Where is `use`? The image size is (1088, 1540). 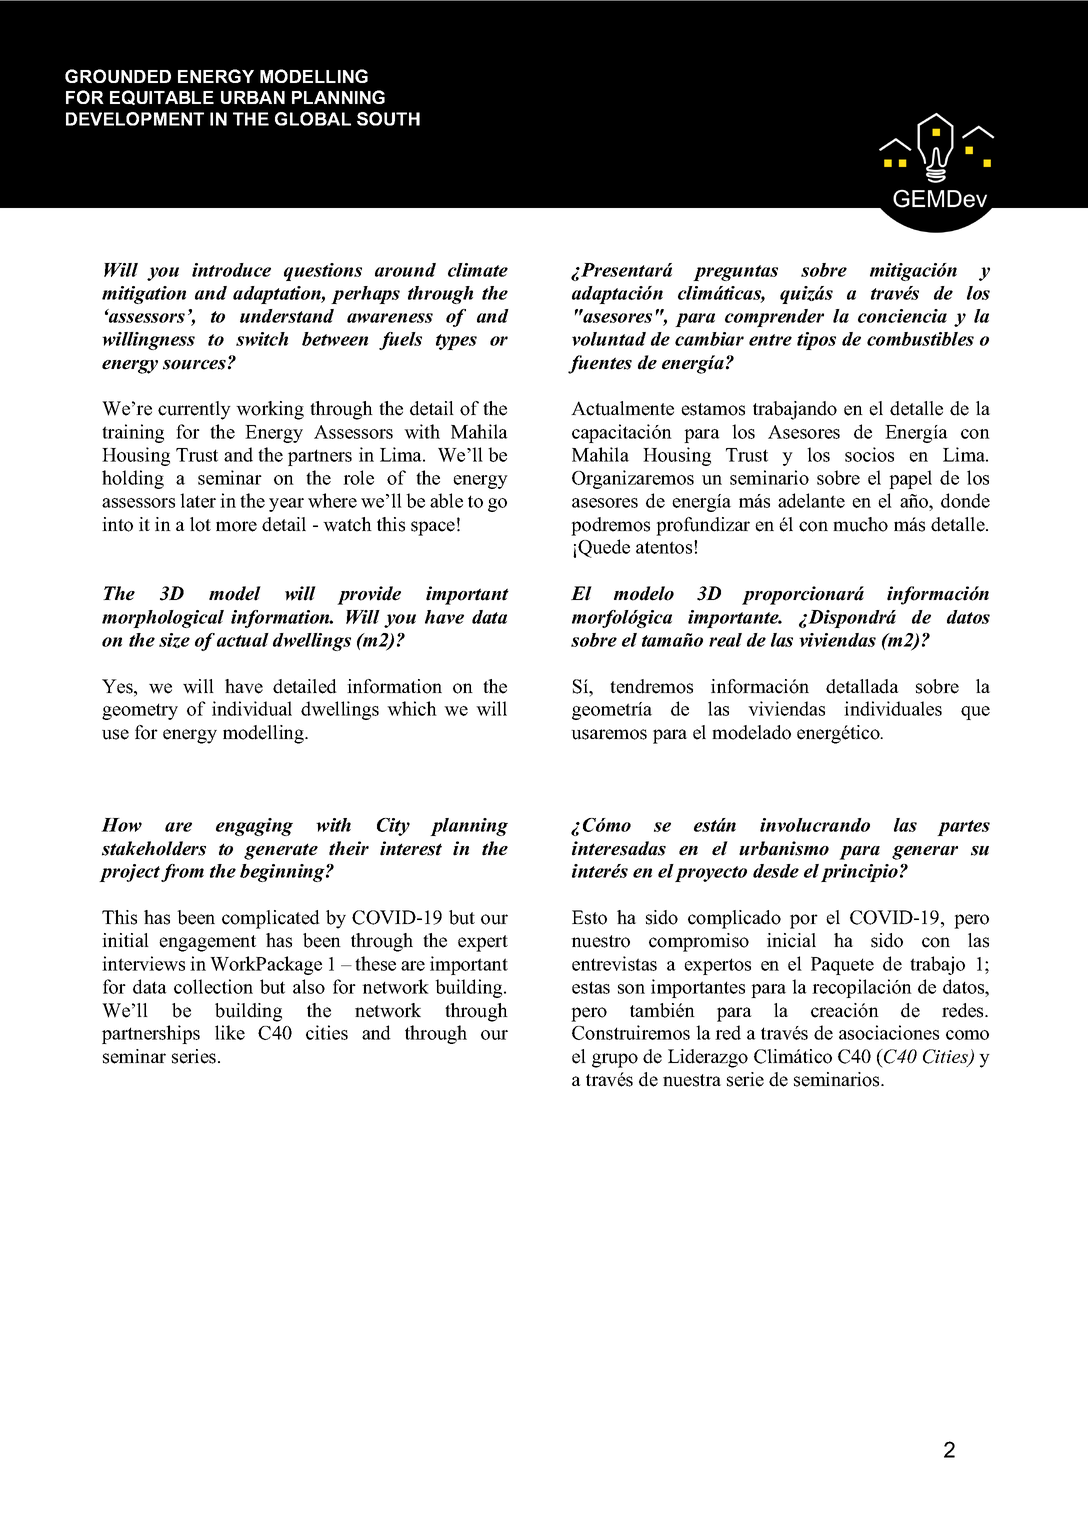 use is located at coordinates (115, 734).
